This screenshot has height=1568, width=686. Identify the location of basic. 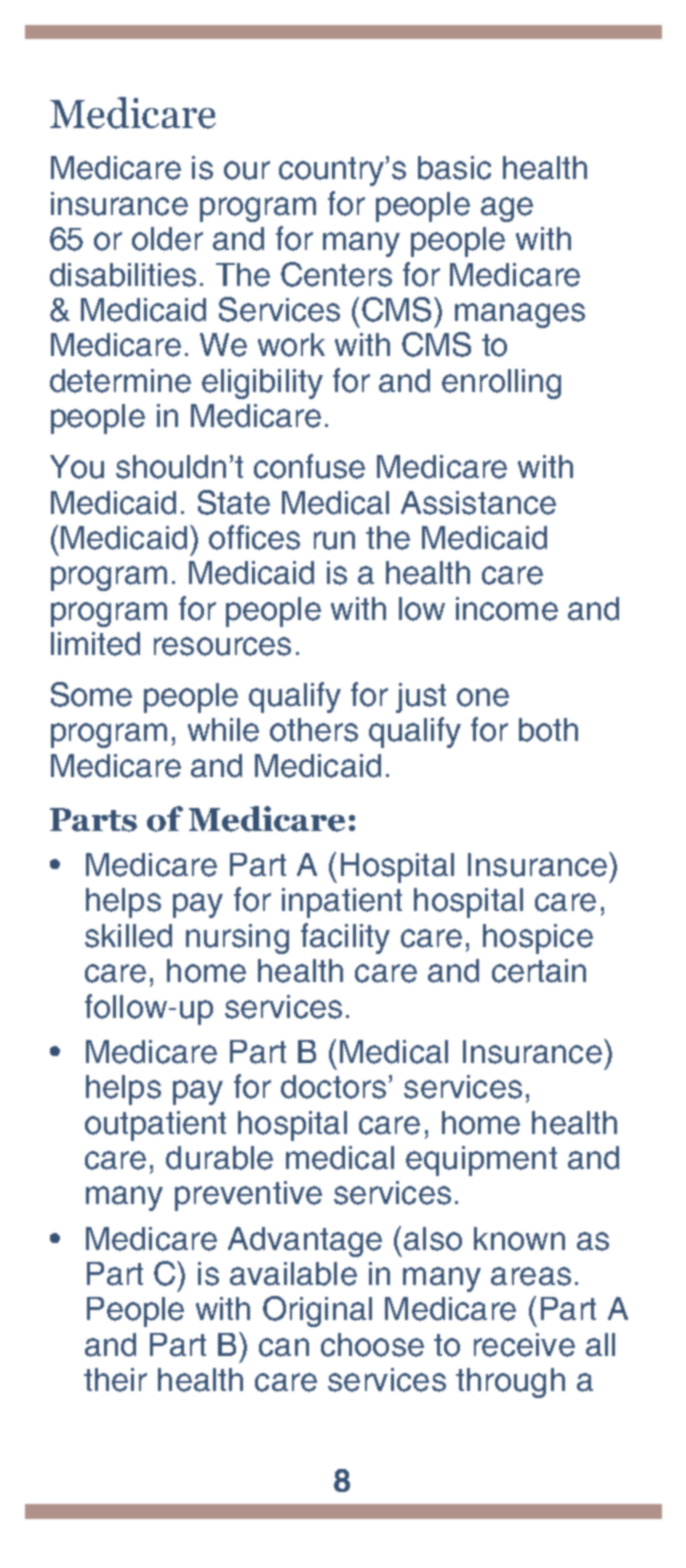
(454, 168).
